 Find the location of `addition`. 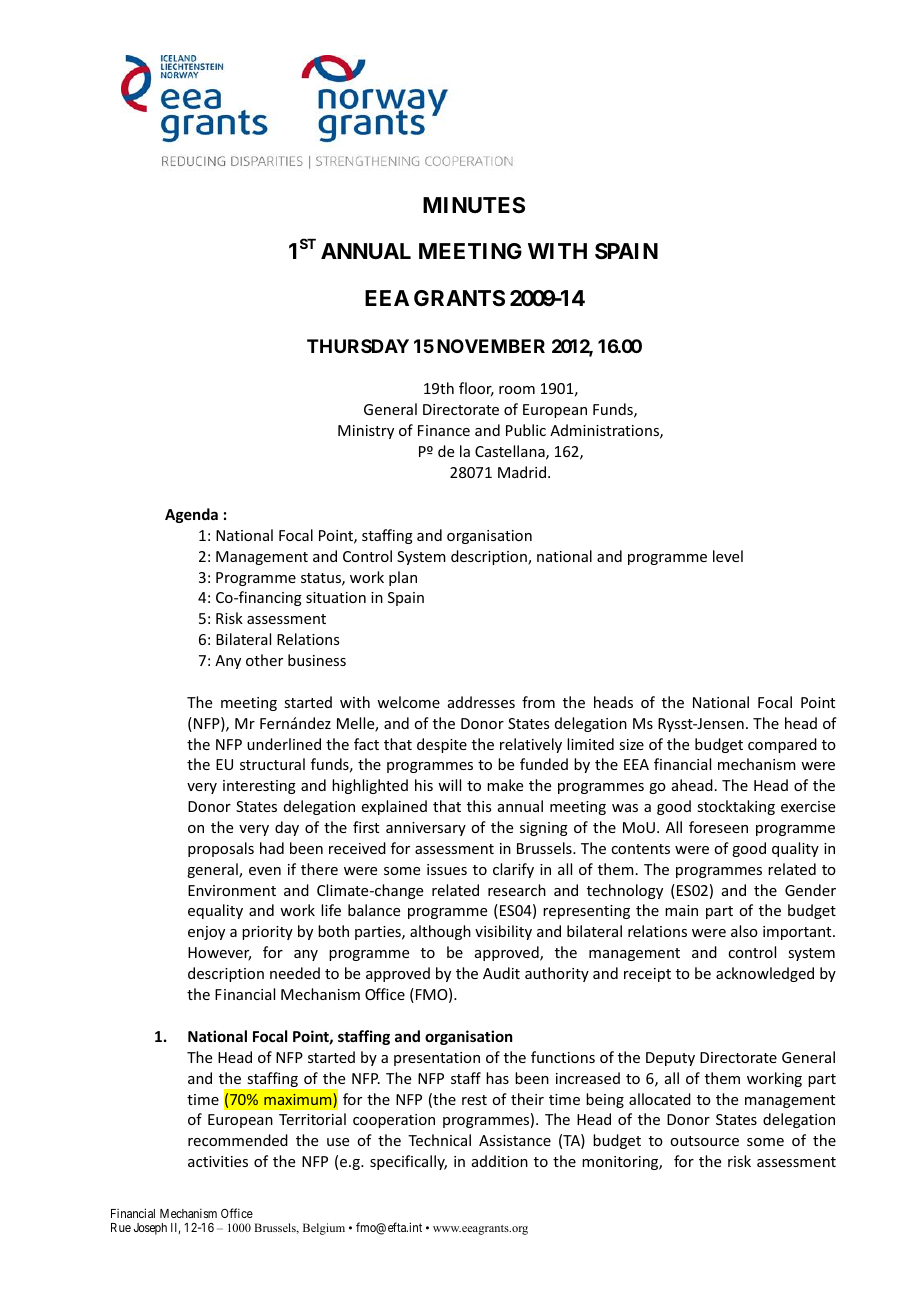

addition is located at coordinates (500, 1161).
